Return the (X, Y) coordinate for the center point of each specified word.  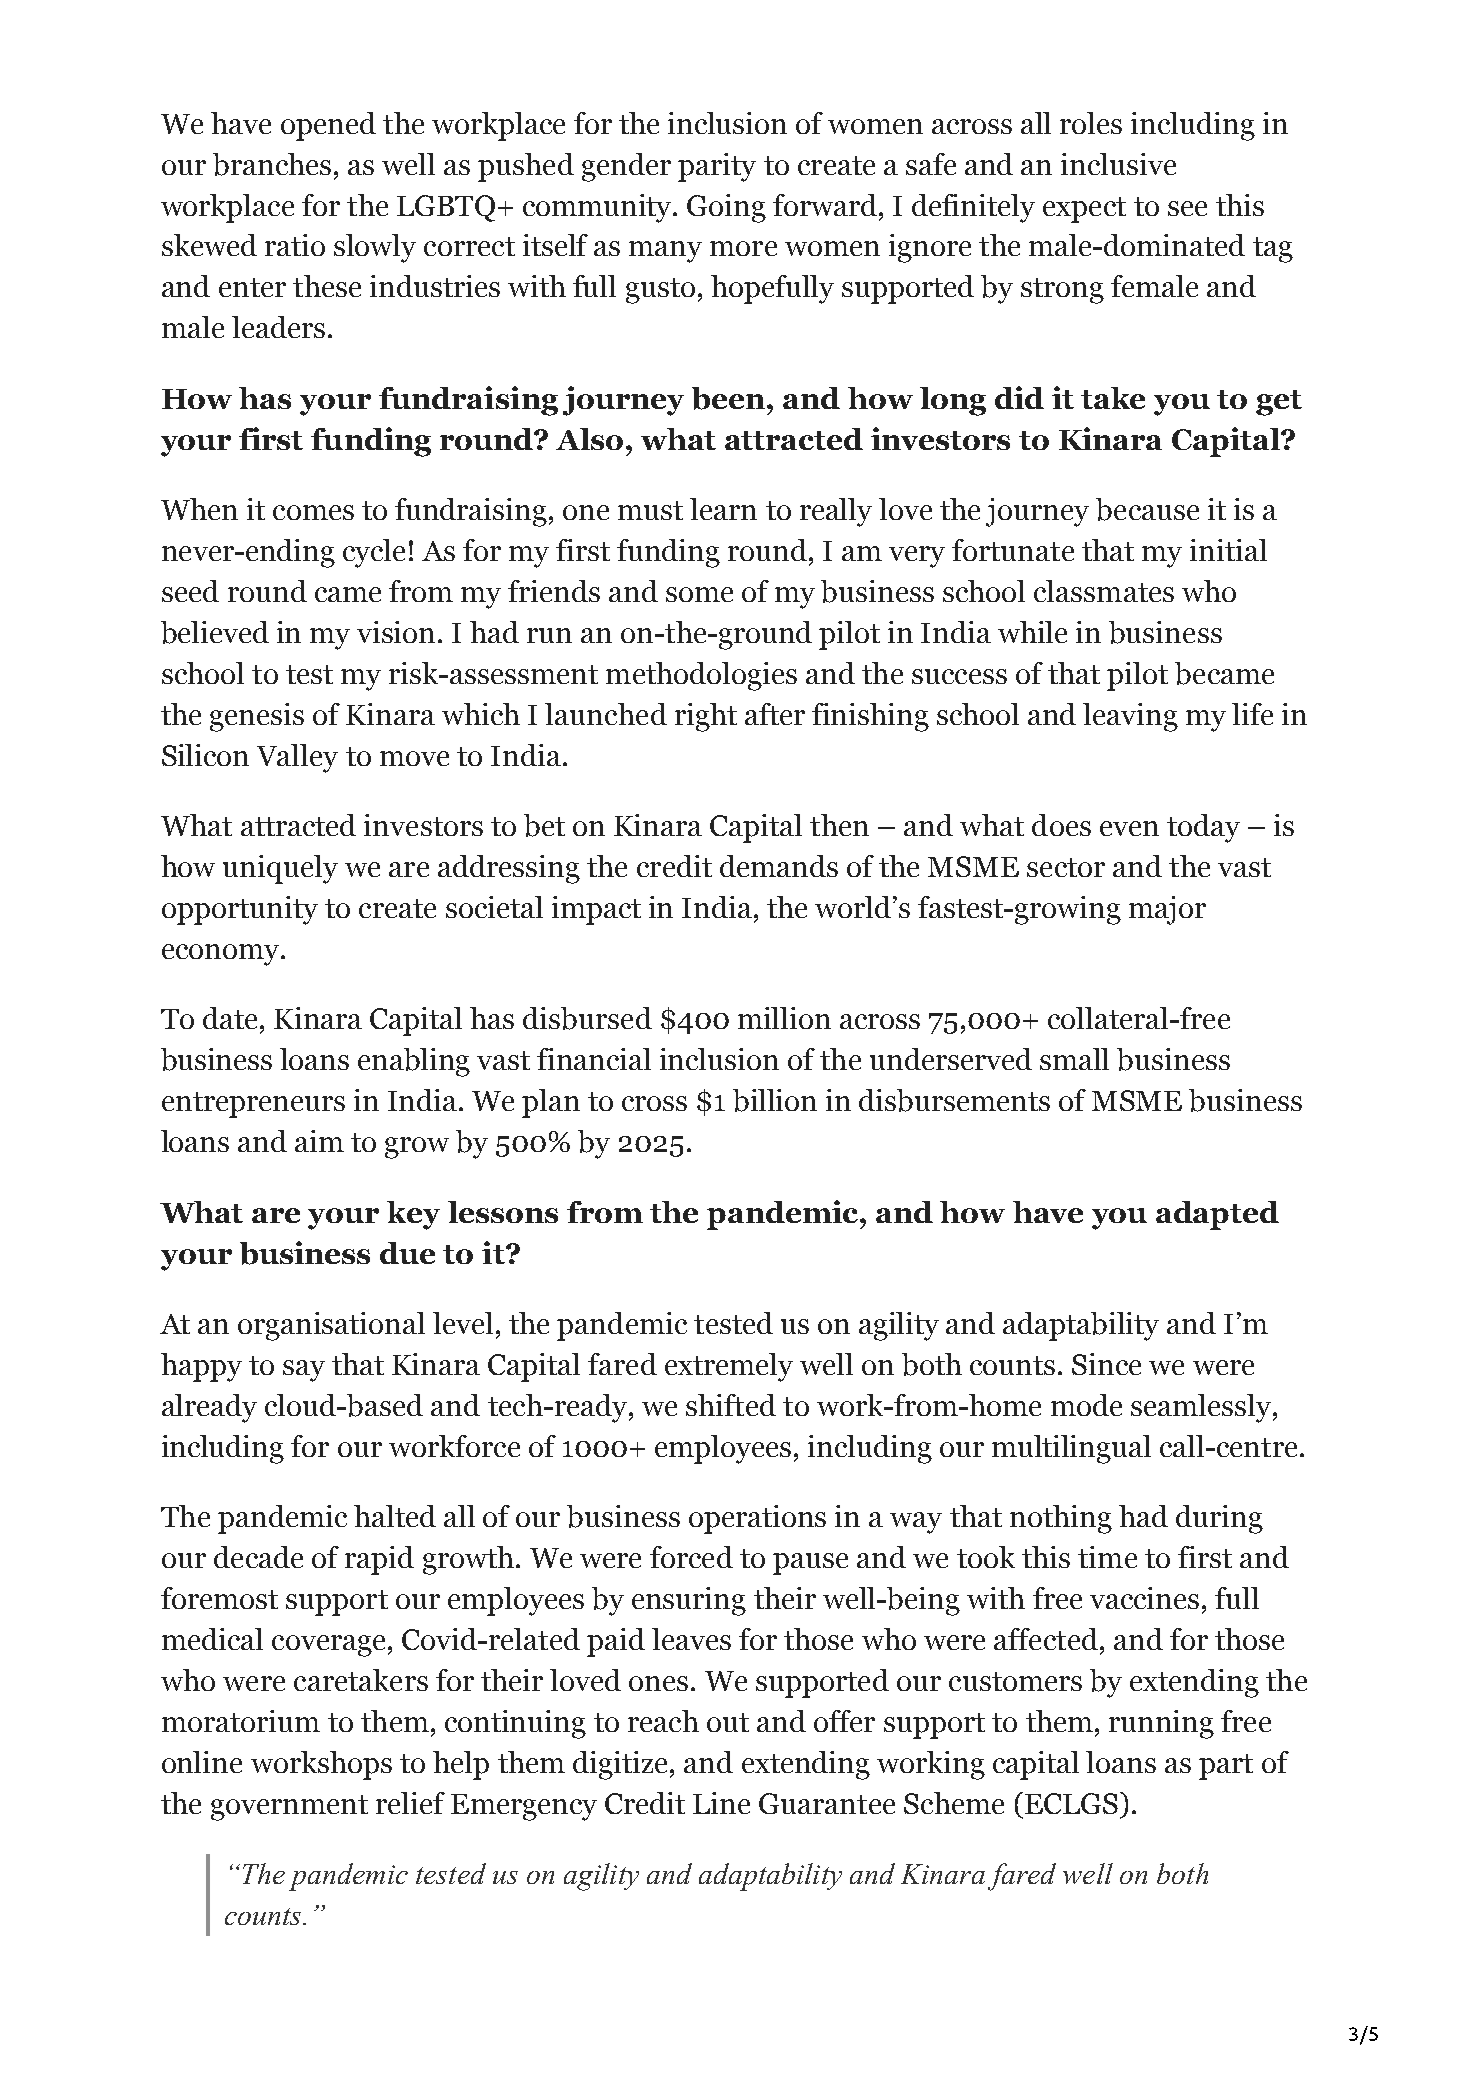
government (289, 1808)
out (728, 1722)
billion (775, 1100)
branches (272, 164)
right (706, 717)
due (407, 1253)
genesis (257, 717)
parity (717, 167)
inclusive (1118, 164)
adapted (1217, 1215)
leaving (1130, 717)
